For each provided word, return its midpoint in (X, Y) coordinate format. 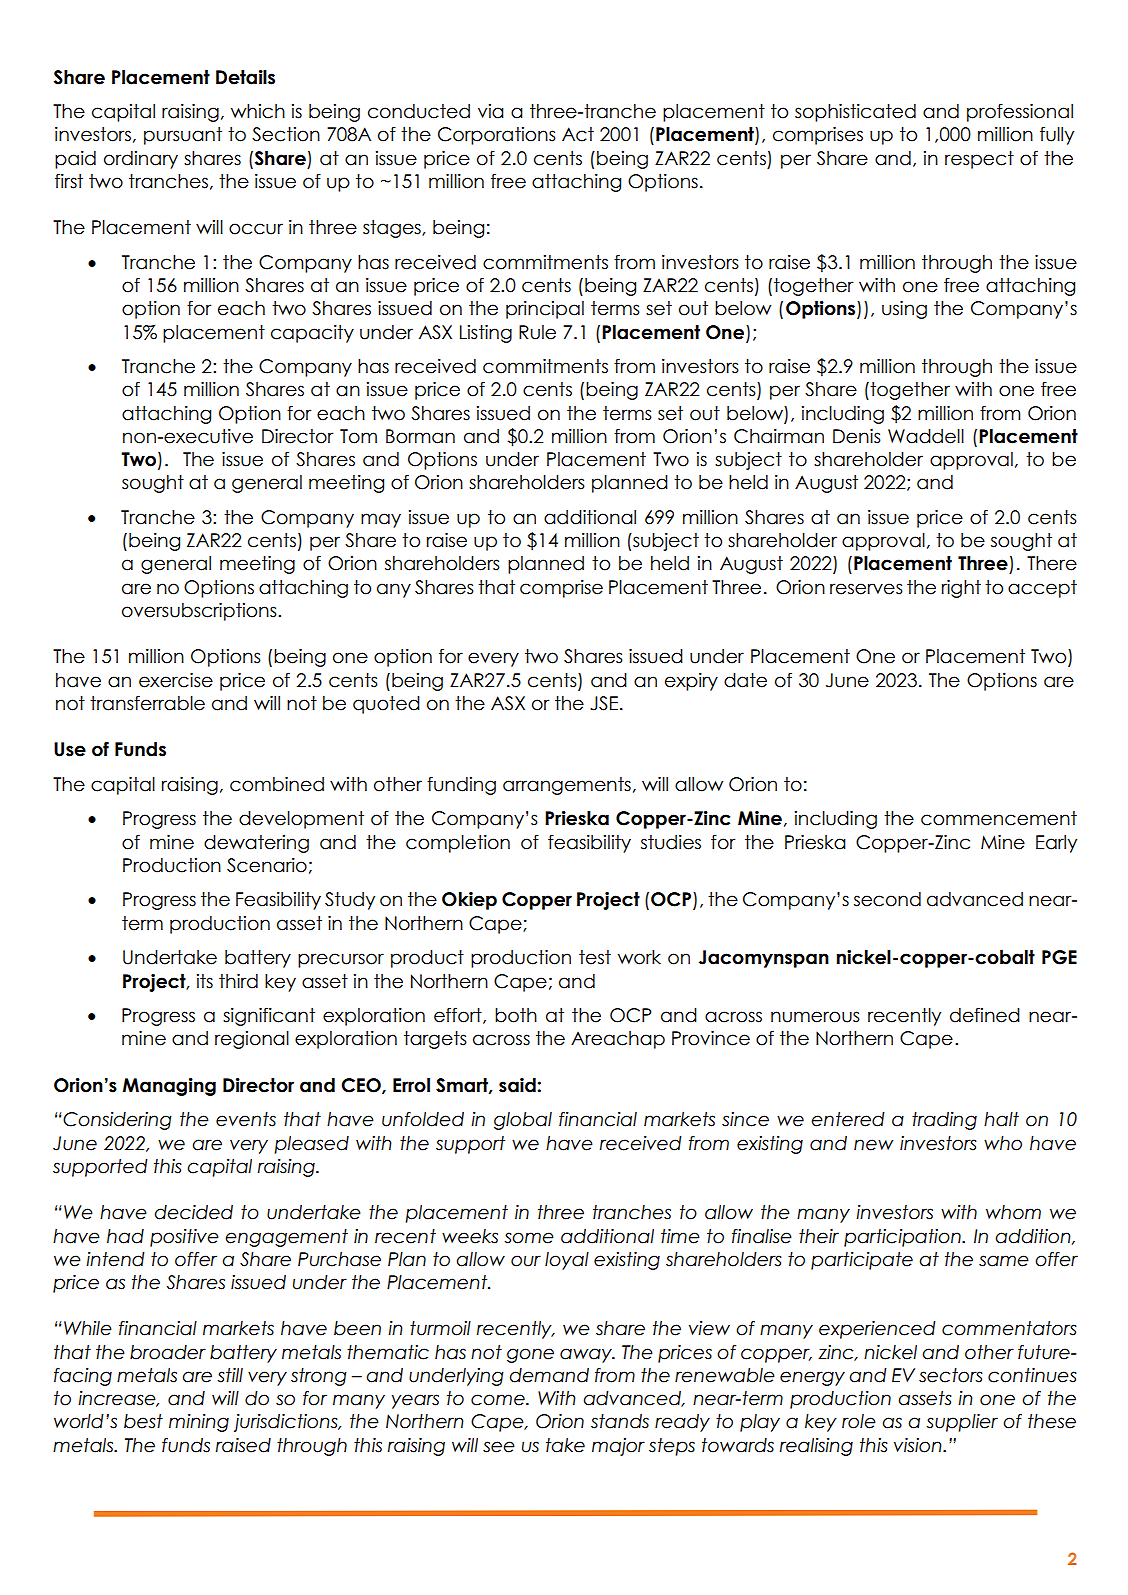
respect (979, 160)
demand (549, 1375)
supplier (962, 1423)
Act (578, 134)
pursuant (183, 136)
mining (199, 1423)
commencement (999, 818)
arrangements (567, 786)
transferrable (147, 703)
